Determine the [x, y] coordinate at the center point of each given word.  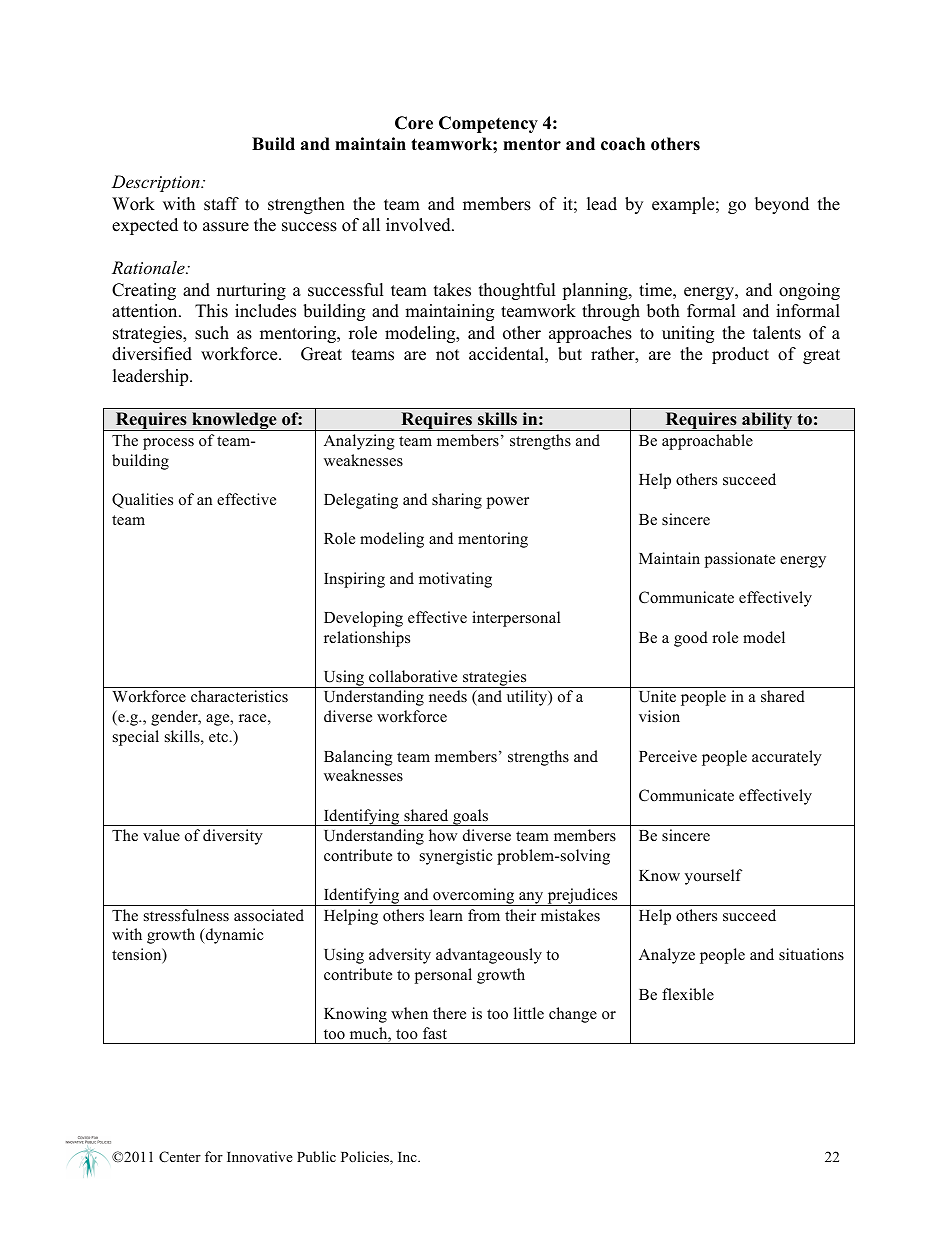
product [740, 355]
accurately [787, 758]
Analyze [667, 956]
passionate [740, 560]
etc [219, 737]
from [484, 915]
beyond [782, 205]
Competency [488, 124]
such [212, 333]
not [448, 355]
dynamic [233, 936]
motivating [455, 580]
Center [180, 1157]
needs [448, 696]
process [168, 444]
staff [221, 204]
